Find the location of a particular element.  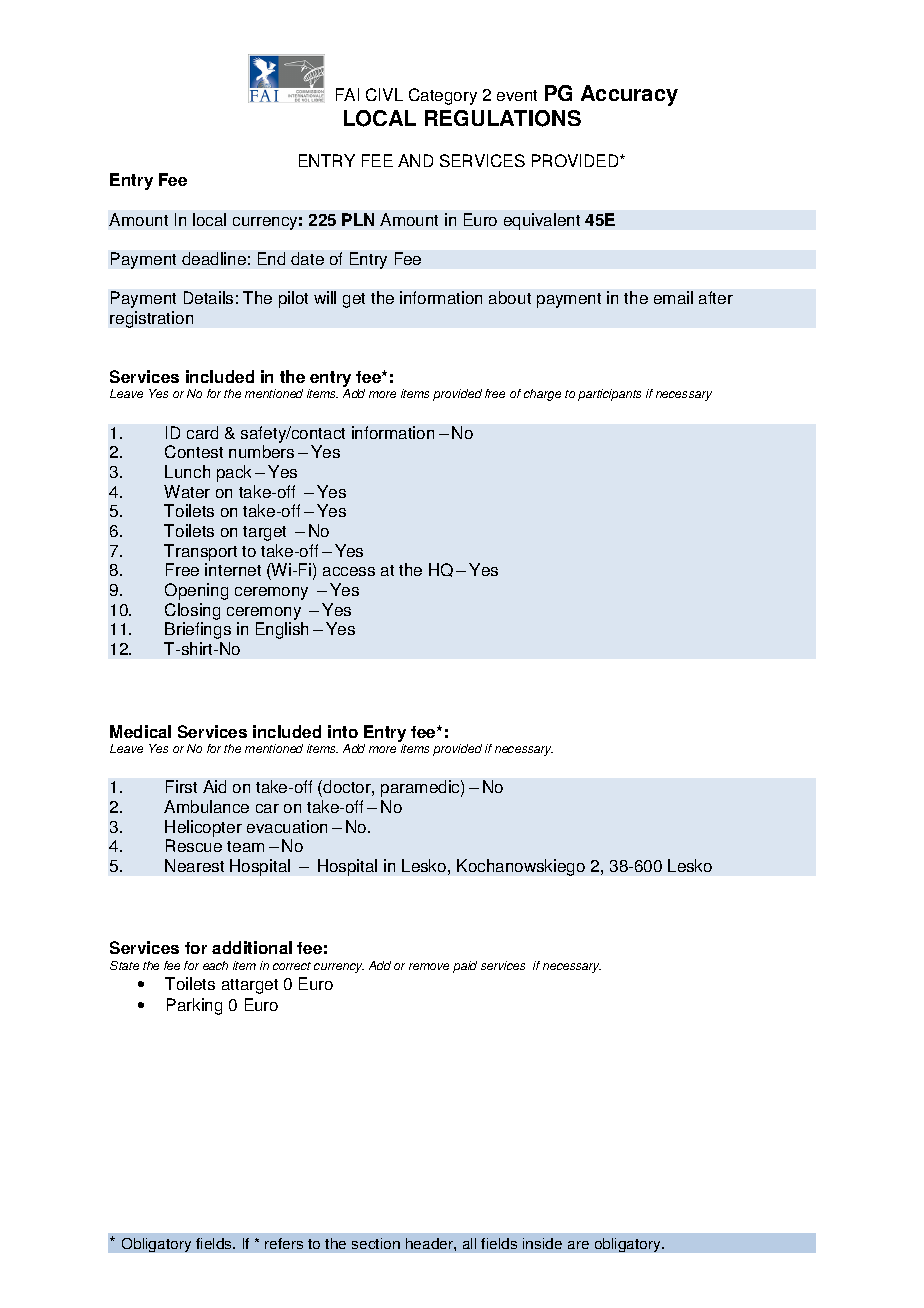

refers is located at coordinates (284, 1243).
